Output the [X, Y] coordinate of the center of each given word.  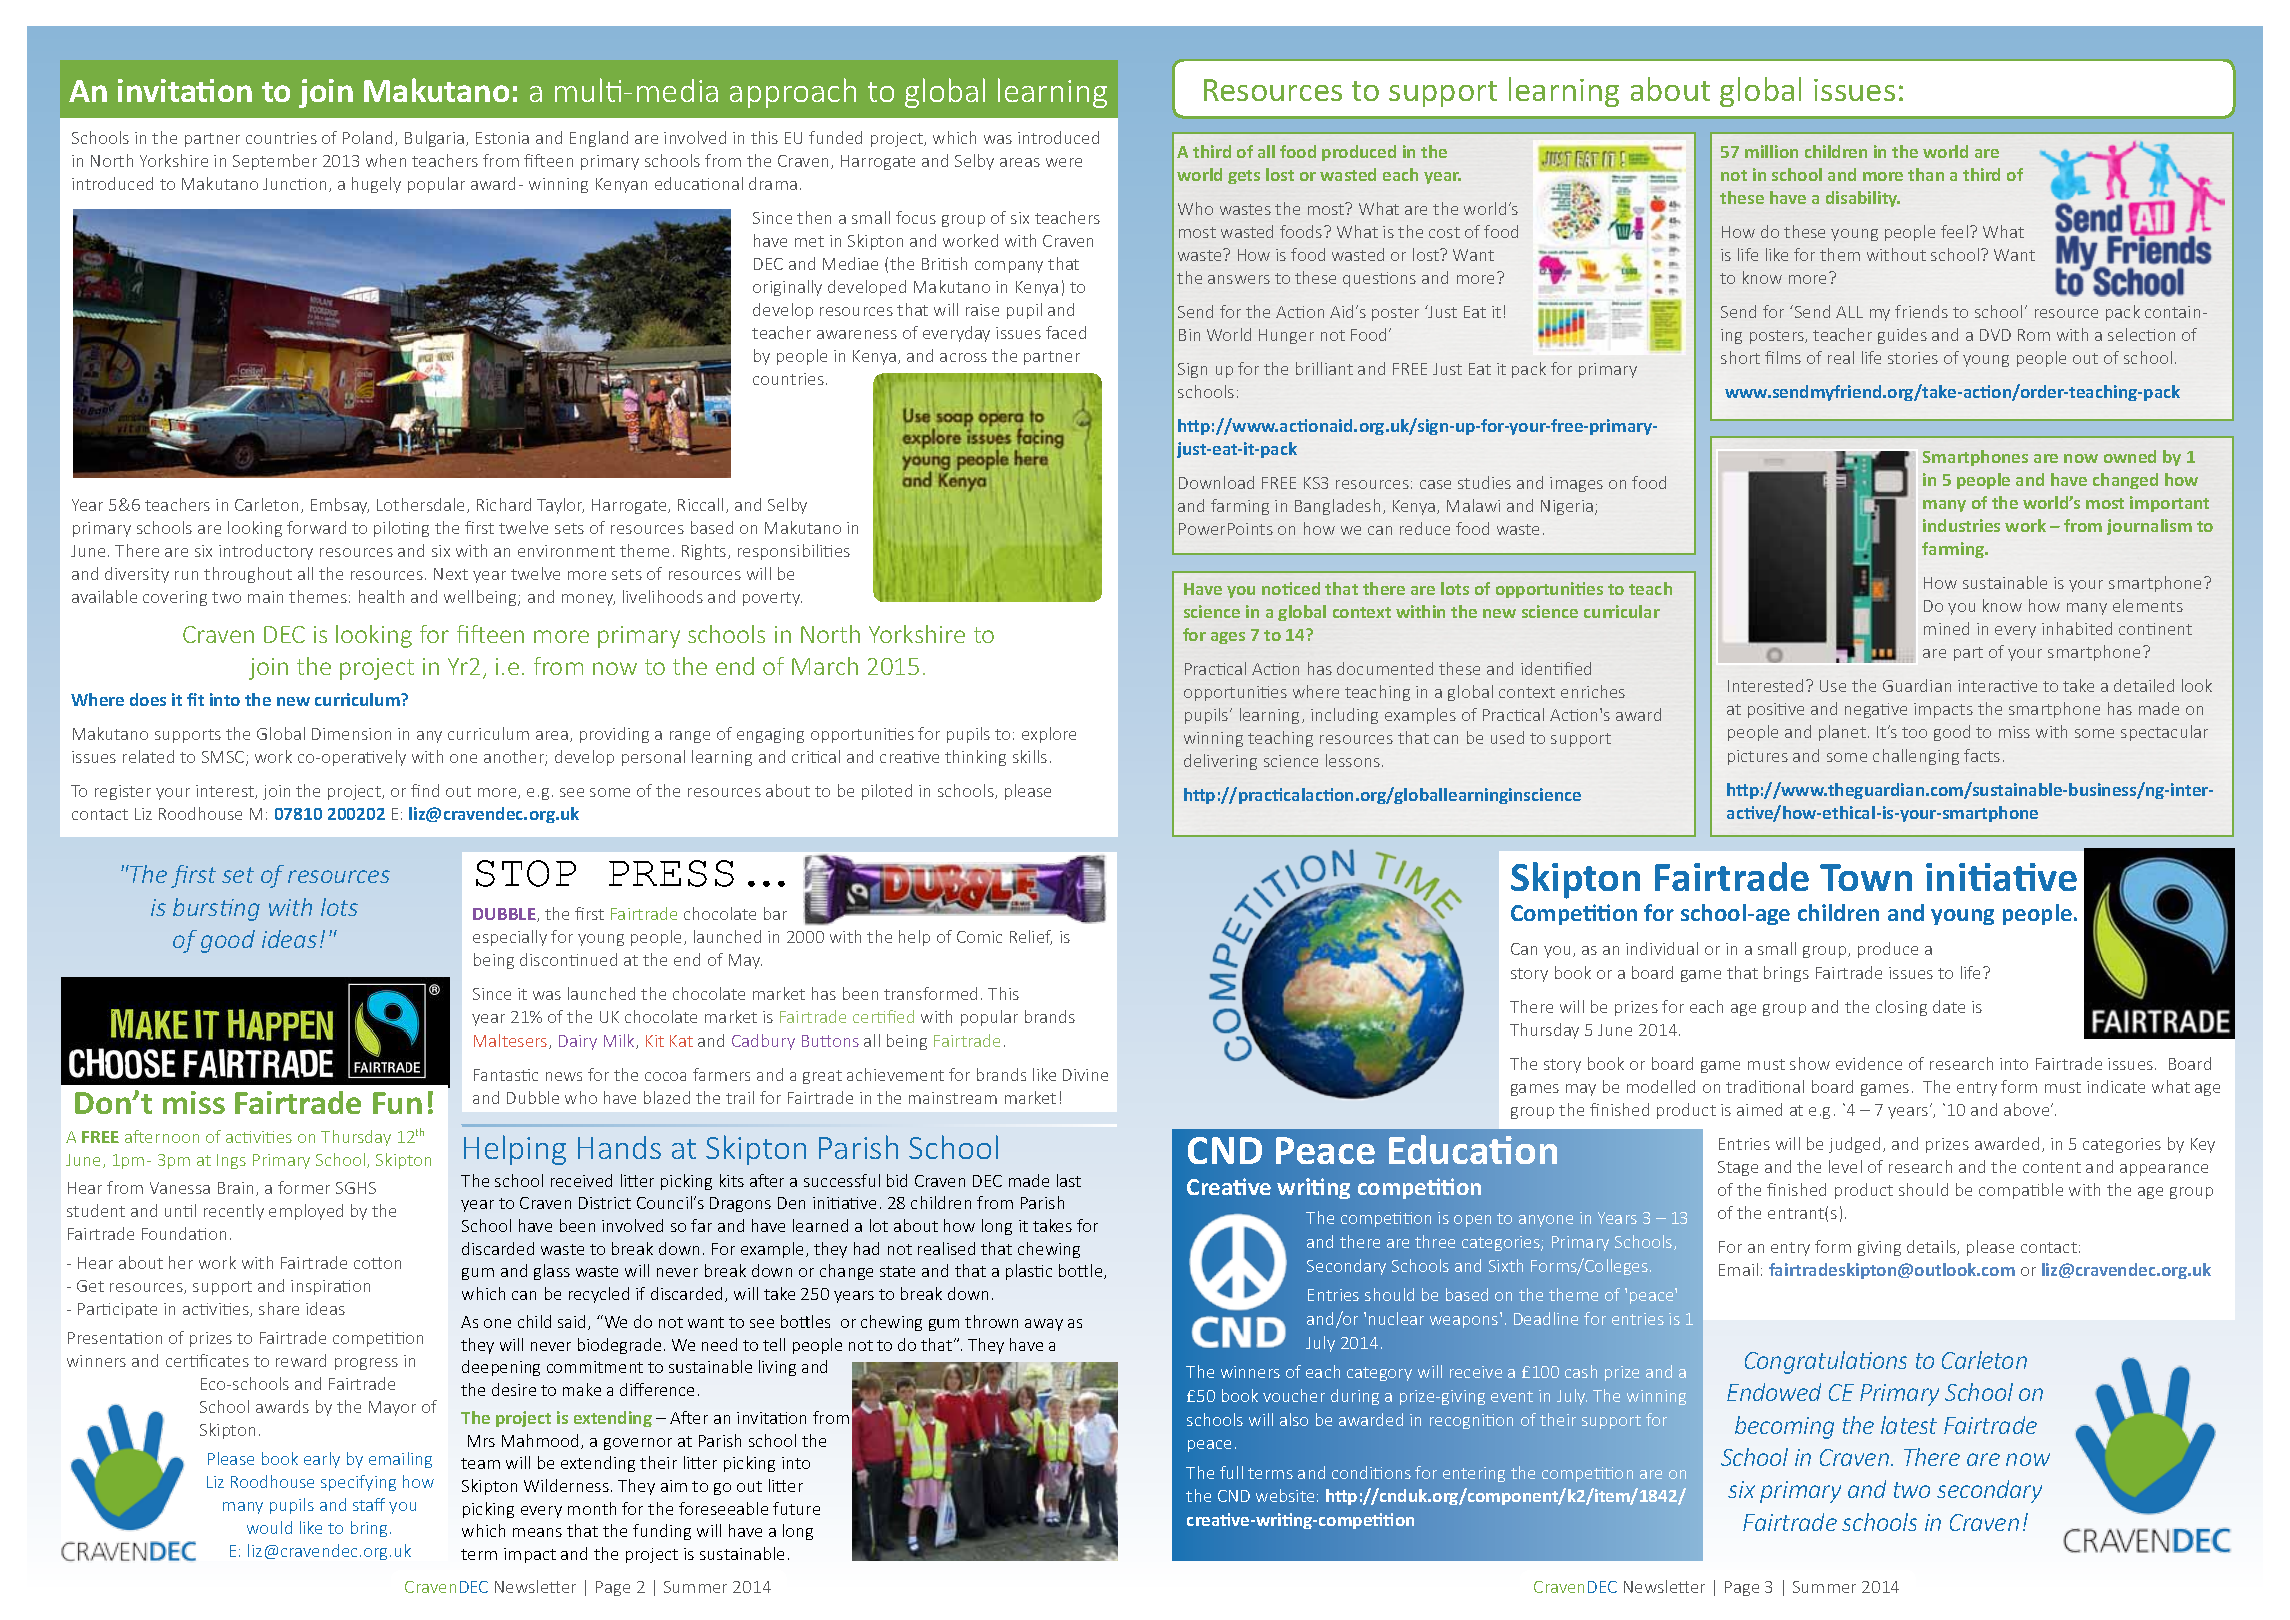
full [1231, 1472]
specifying [358, 1483]
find [425, 790]
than [1926, 174]
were [1064, 162]
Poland [369, 138]
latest [1909, 1425]
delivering [1220, 762]
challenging [1916, 757]
